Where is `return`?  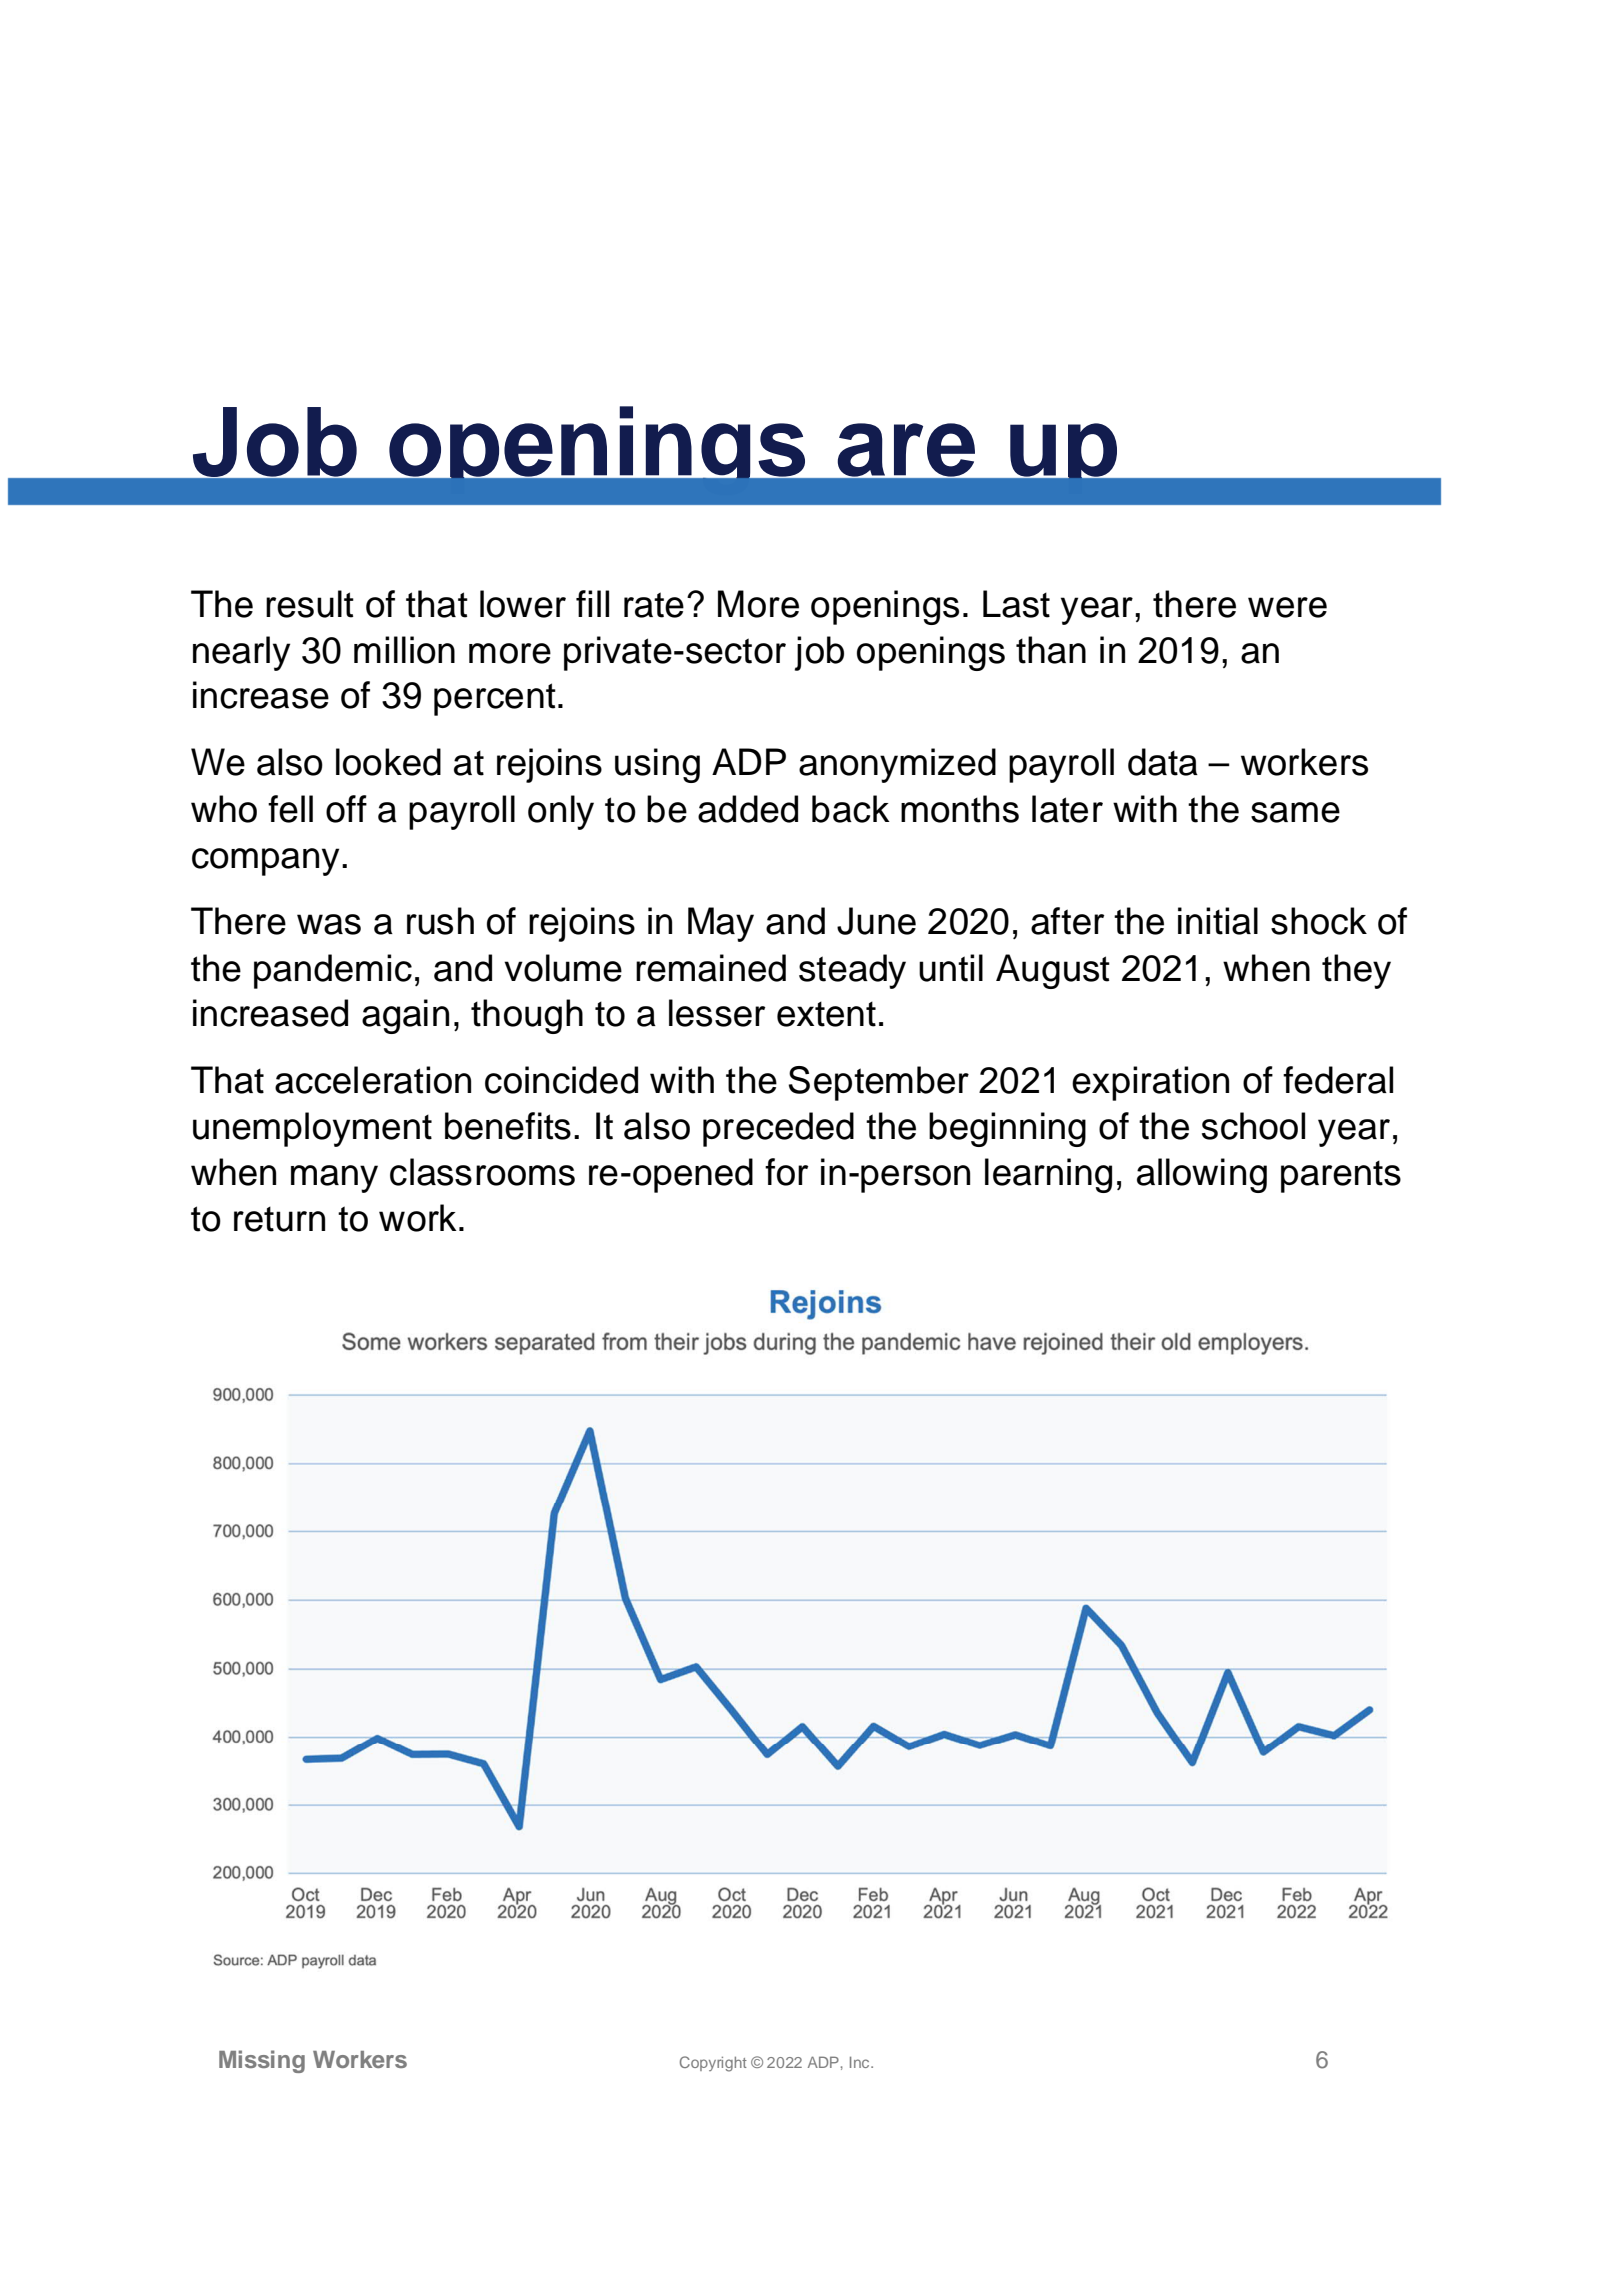
return is located at coordinates (279, 1219).
